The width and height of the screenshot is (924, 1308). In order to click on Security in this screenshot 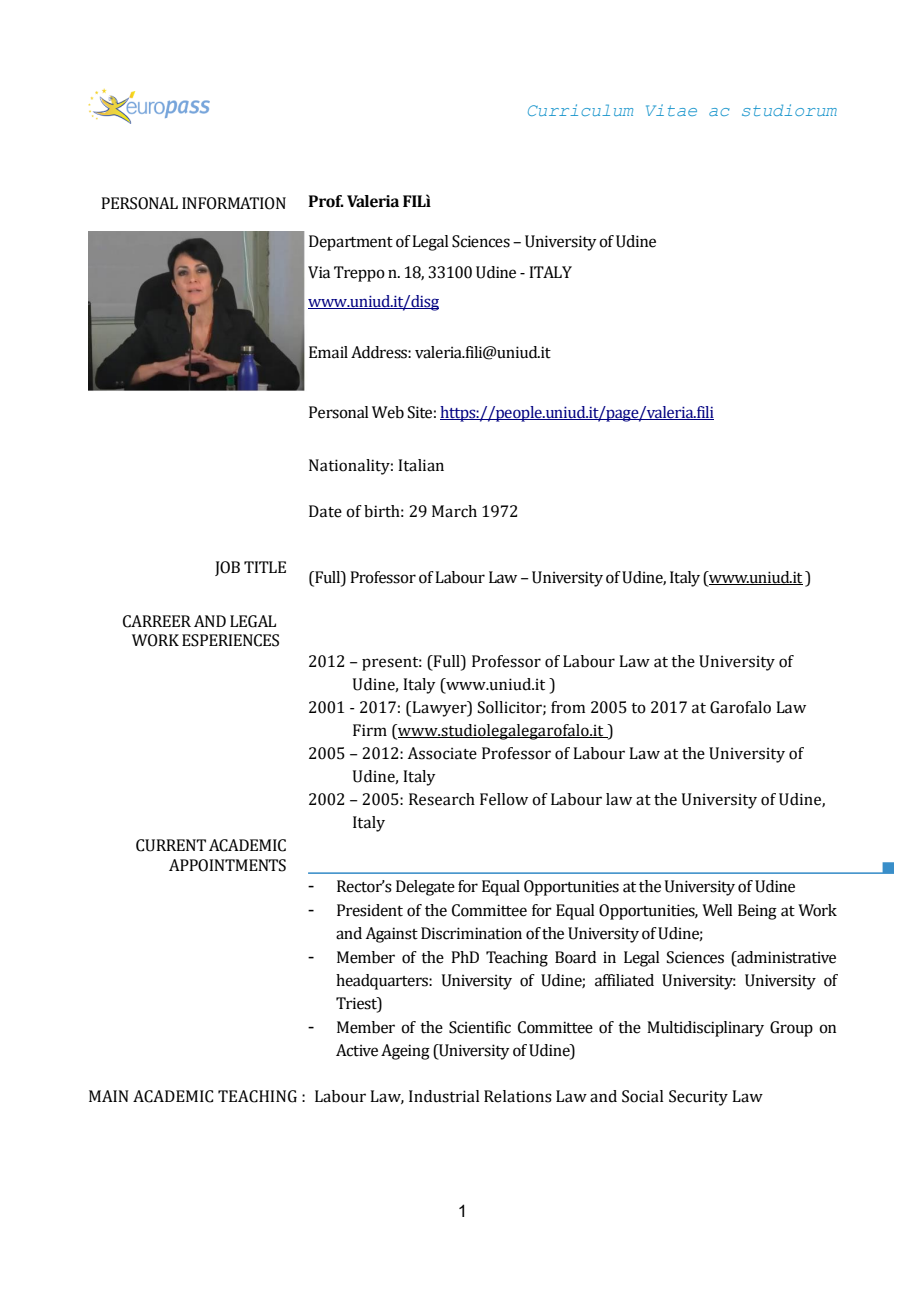, I will do `click(698, 1098)`.
